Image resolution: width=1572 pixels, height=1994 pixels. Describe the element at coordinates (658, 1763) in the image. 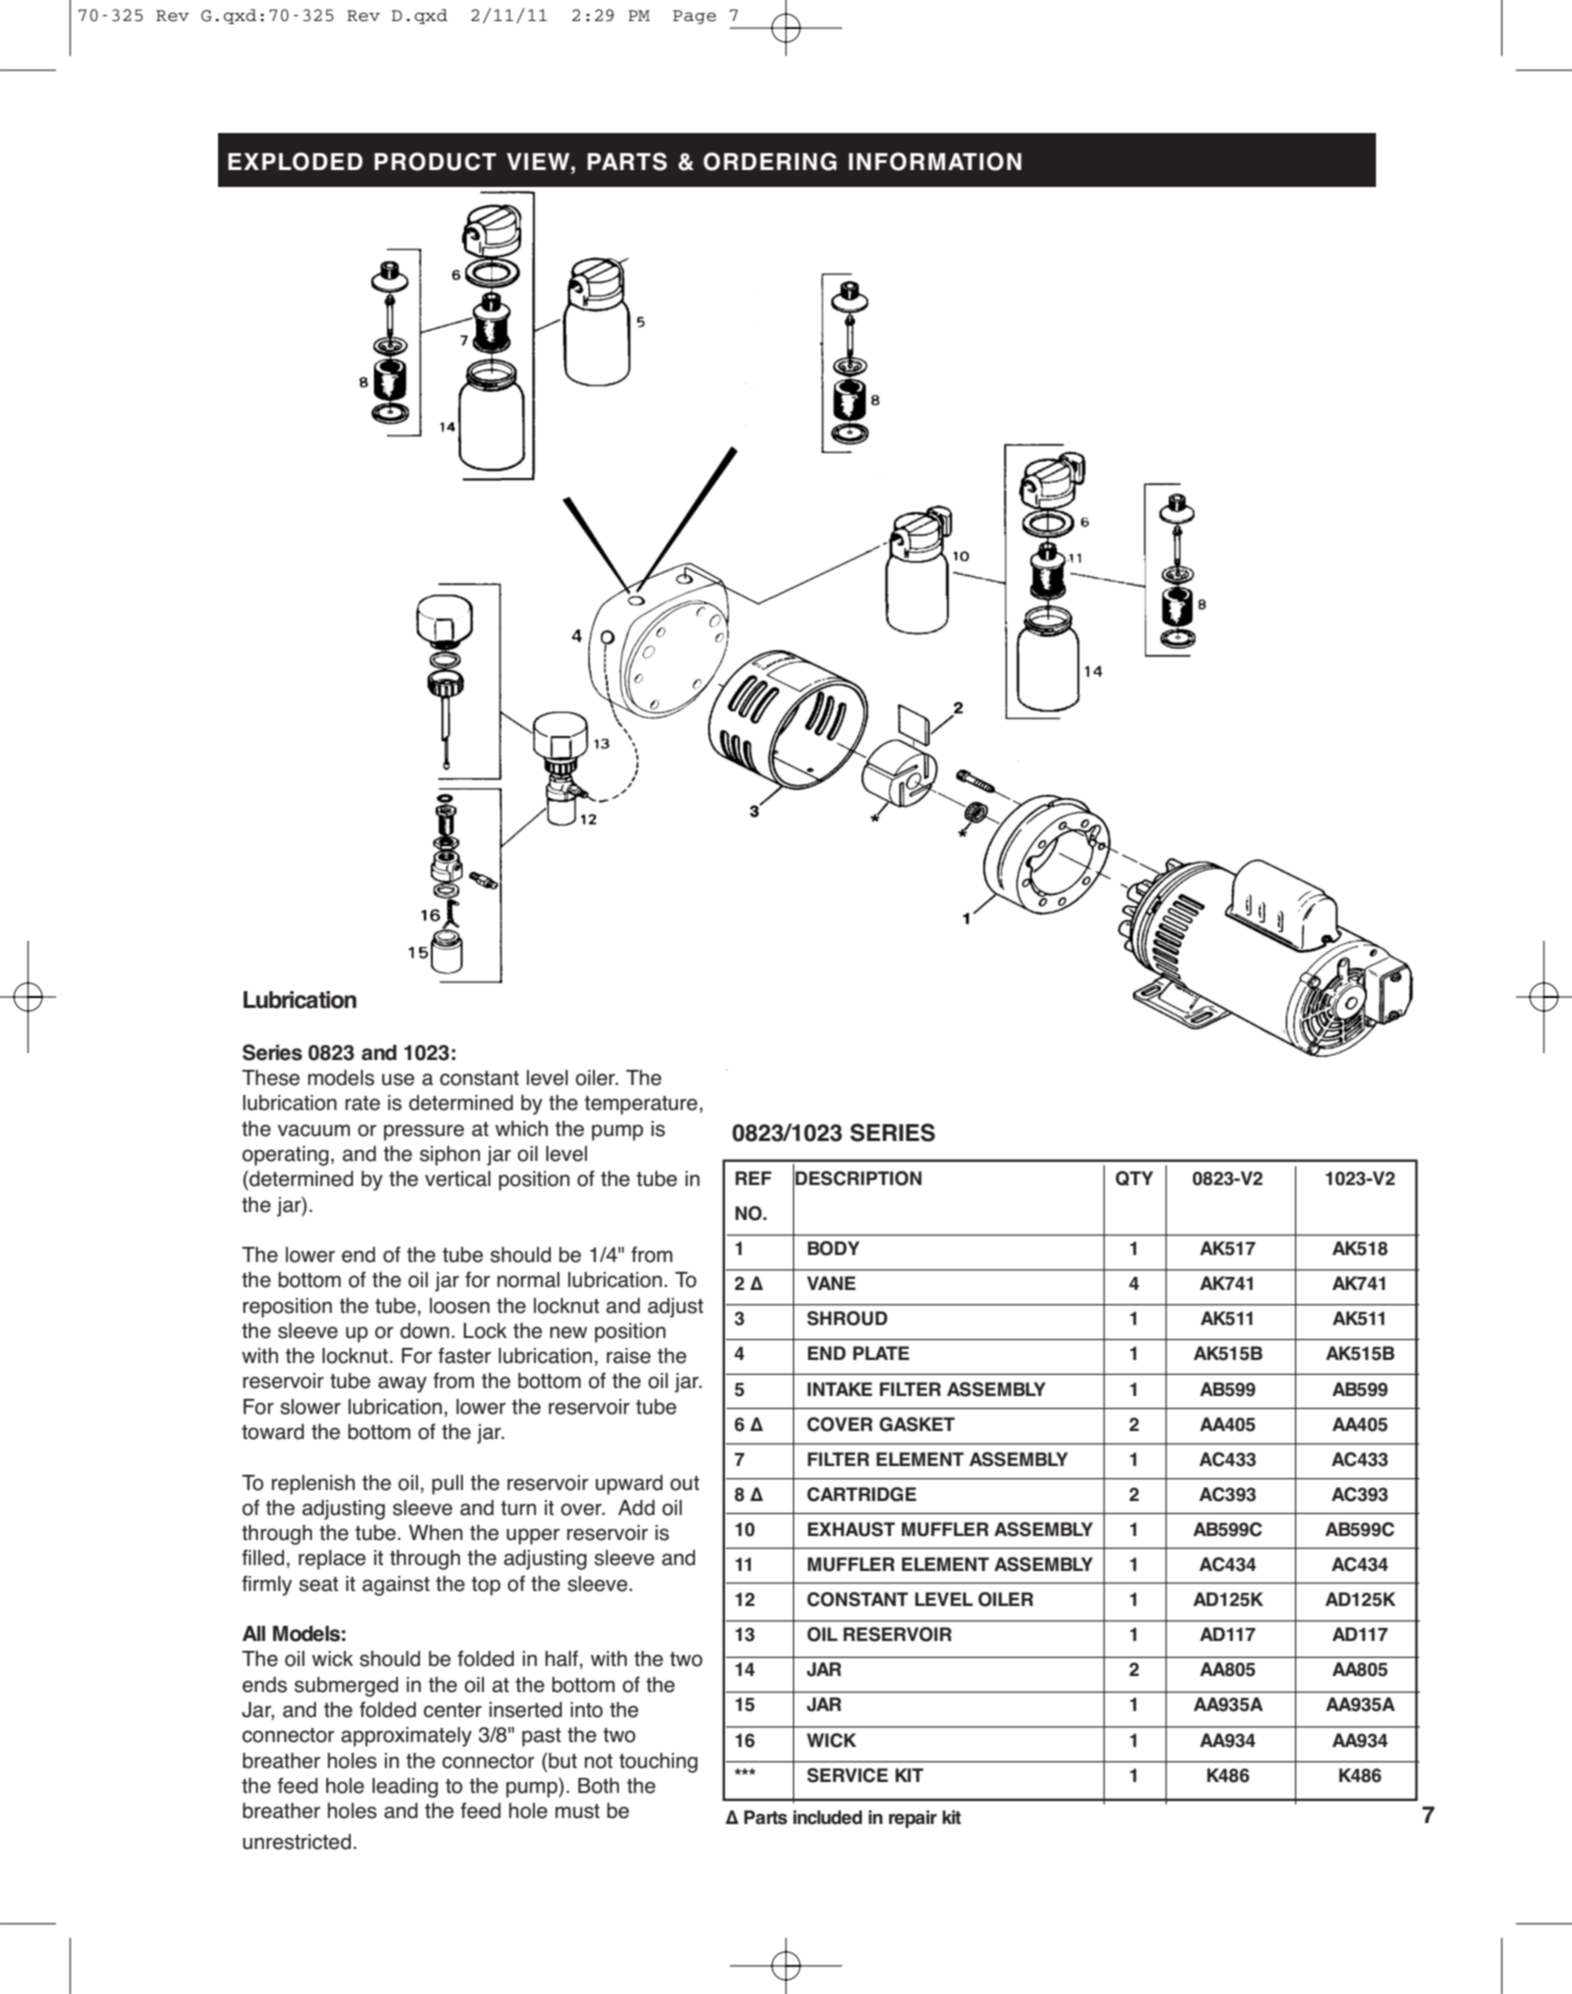

I see `touching` at that location.
